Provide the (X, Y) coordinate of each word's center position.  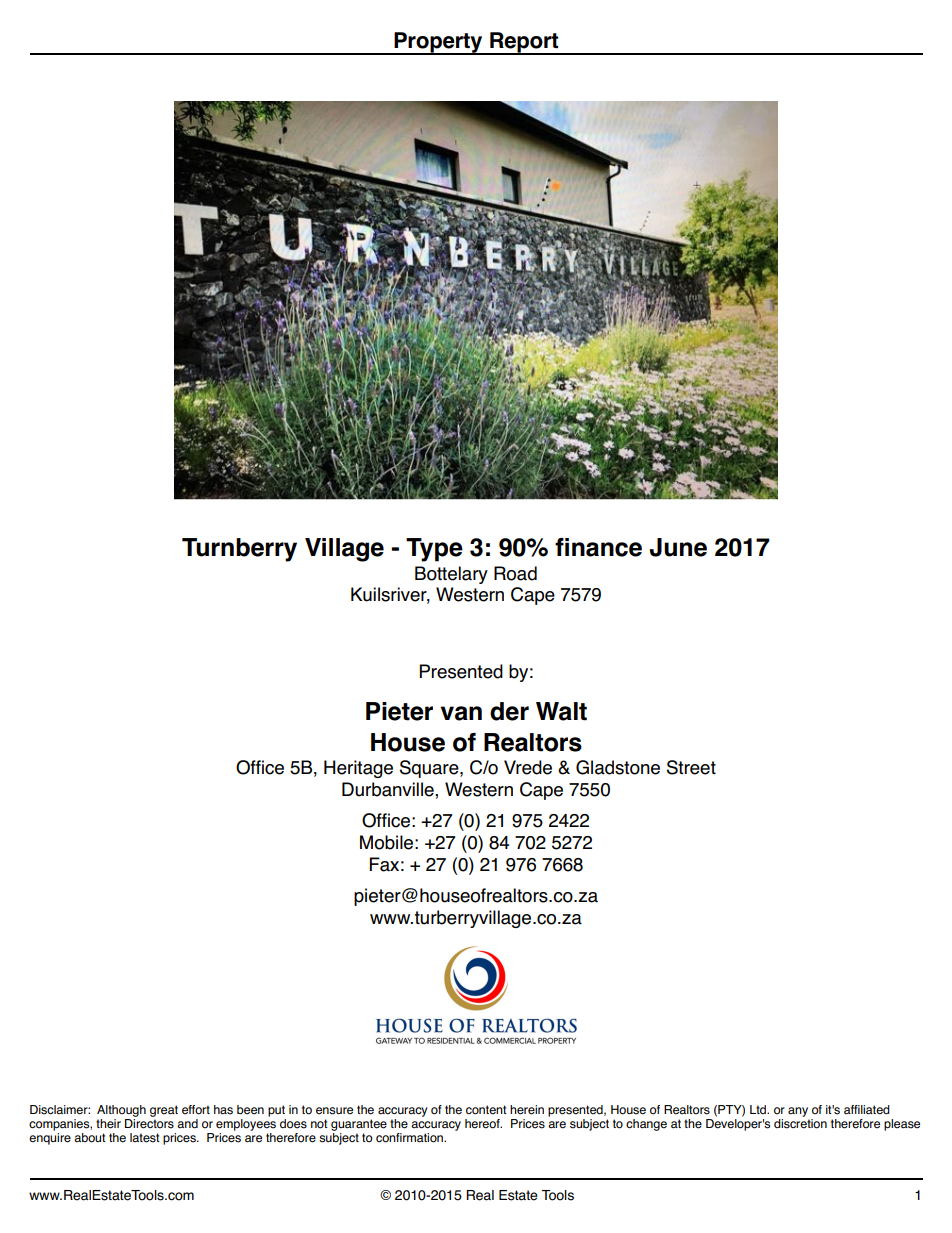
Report (524, 43)
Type (434, 550)
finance (598, 547)
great (164, 1111)
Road (515, 573)
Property (438, 43)
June (678, 547)
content (486, 1110)
